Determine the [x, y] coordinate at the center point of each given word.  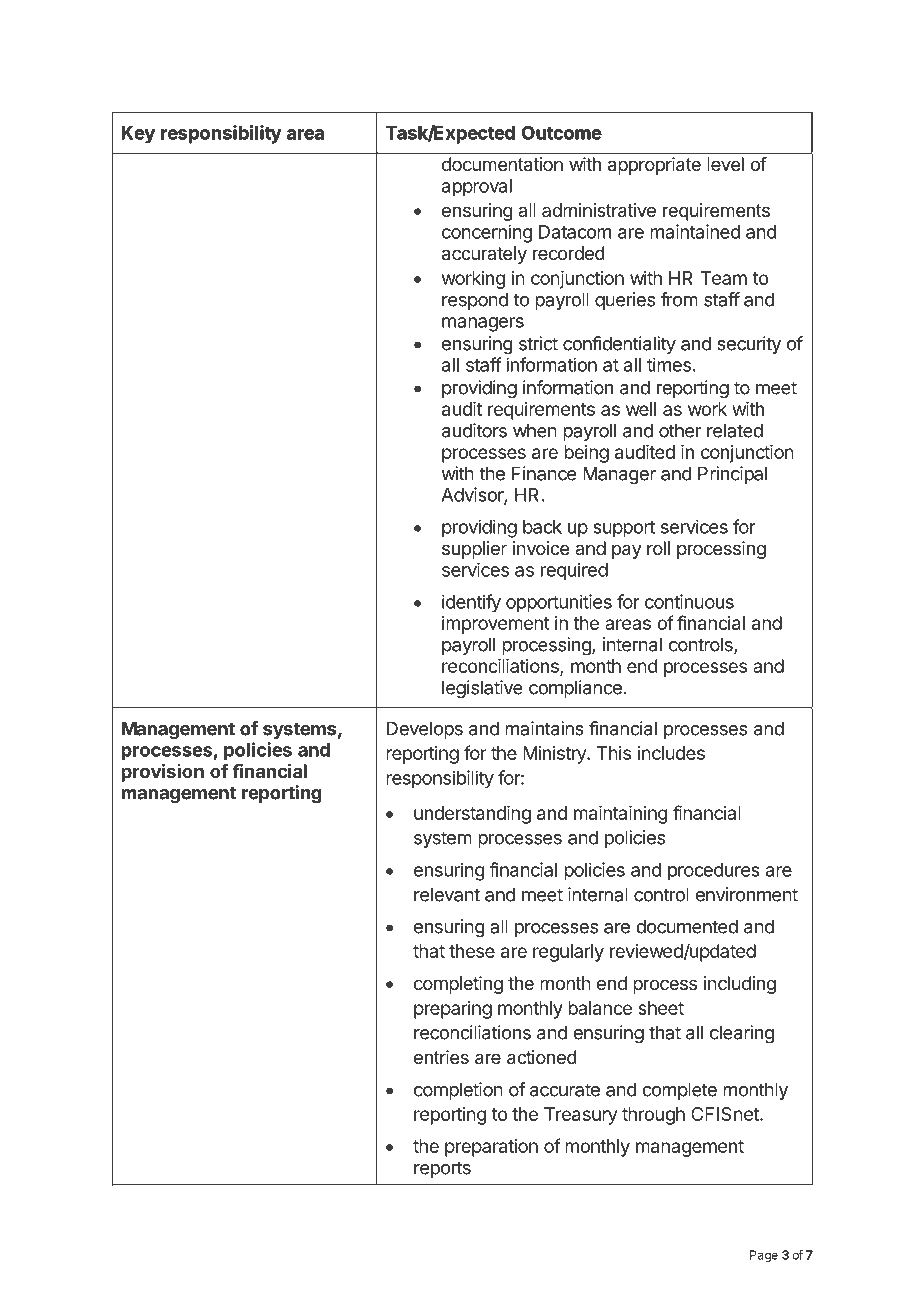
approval [477, 188]
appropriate [654, 166]
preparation [491, 1148]
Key [138, 134]
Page [764, 1256]
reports [442, 1169]
